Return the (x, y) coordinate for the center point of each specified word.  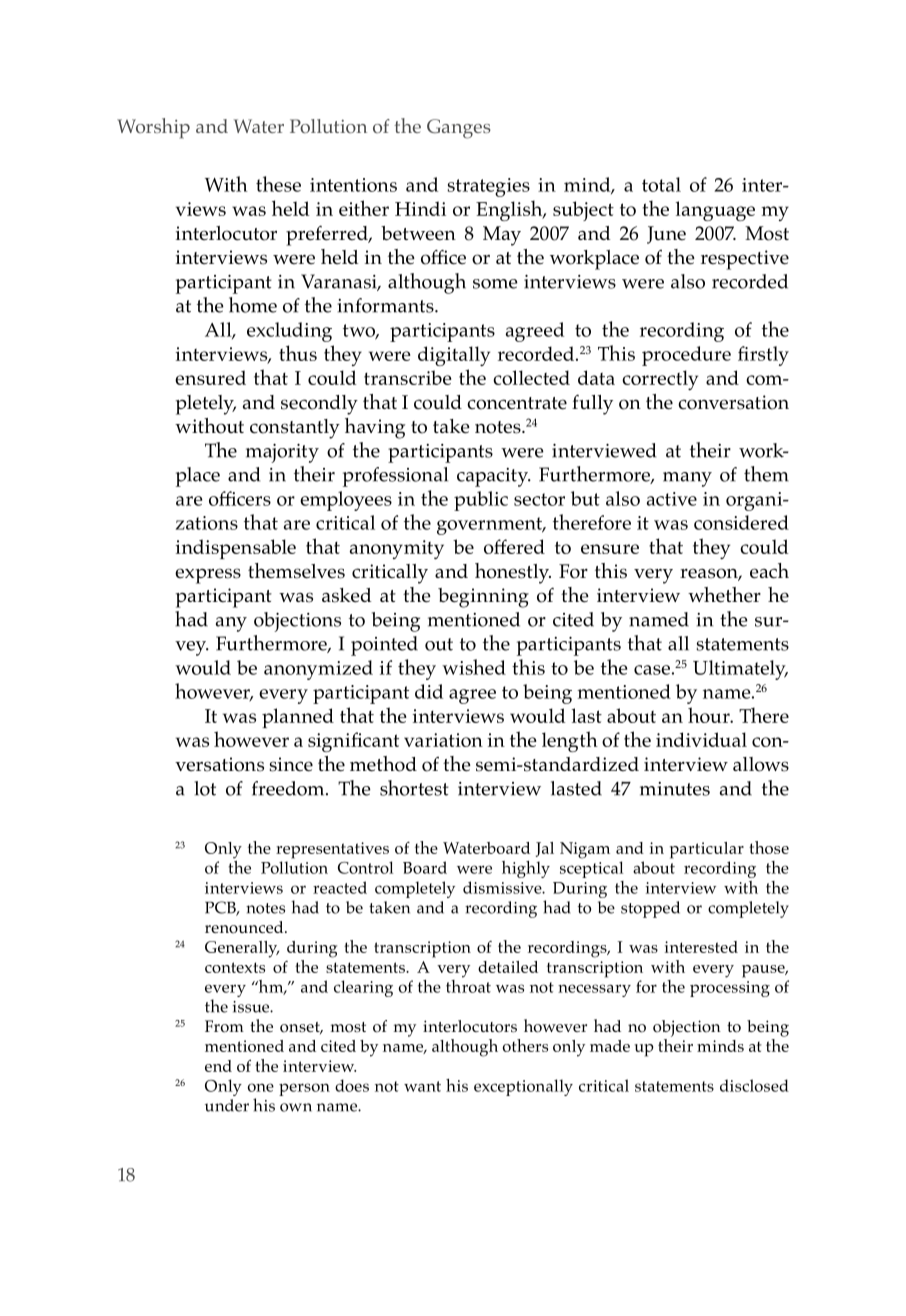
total (661, 184)
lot (205, 788)
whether (724, 595)
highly (526, 869)
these (278, 184)
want (422, 1086)
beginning (483, 598)
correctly (660, 380)
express (208, 576)
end (218, 1066)
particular (707, 850)
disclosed (754, 1085)
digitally (454, 356)
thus (298, 353)
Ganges (459, 129)
